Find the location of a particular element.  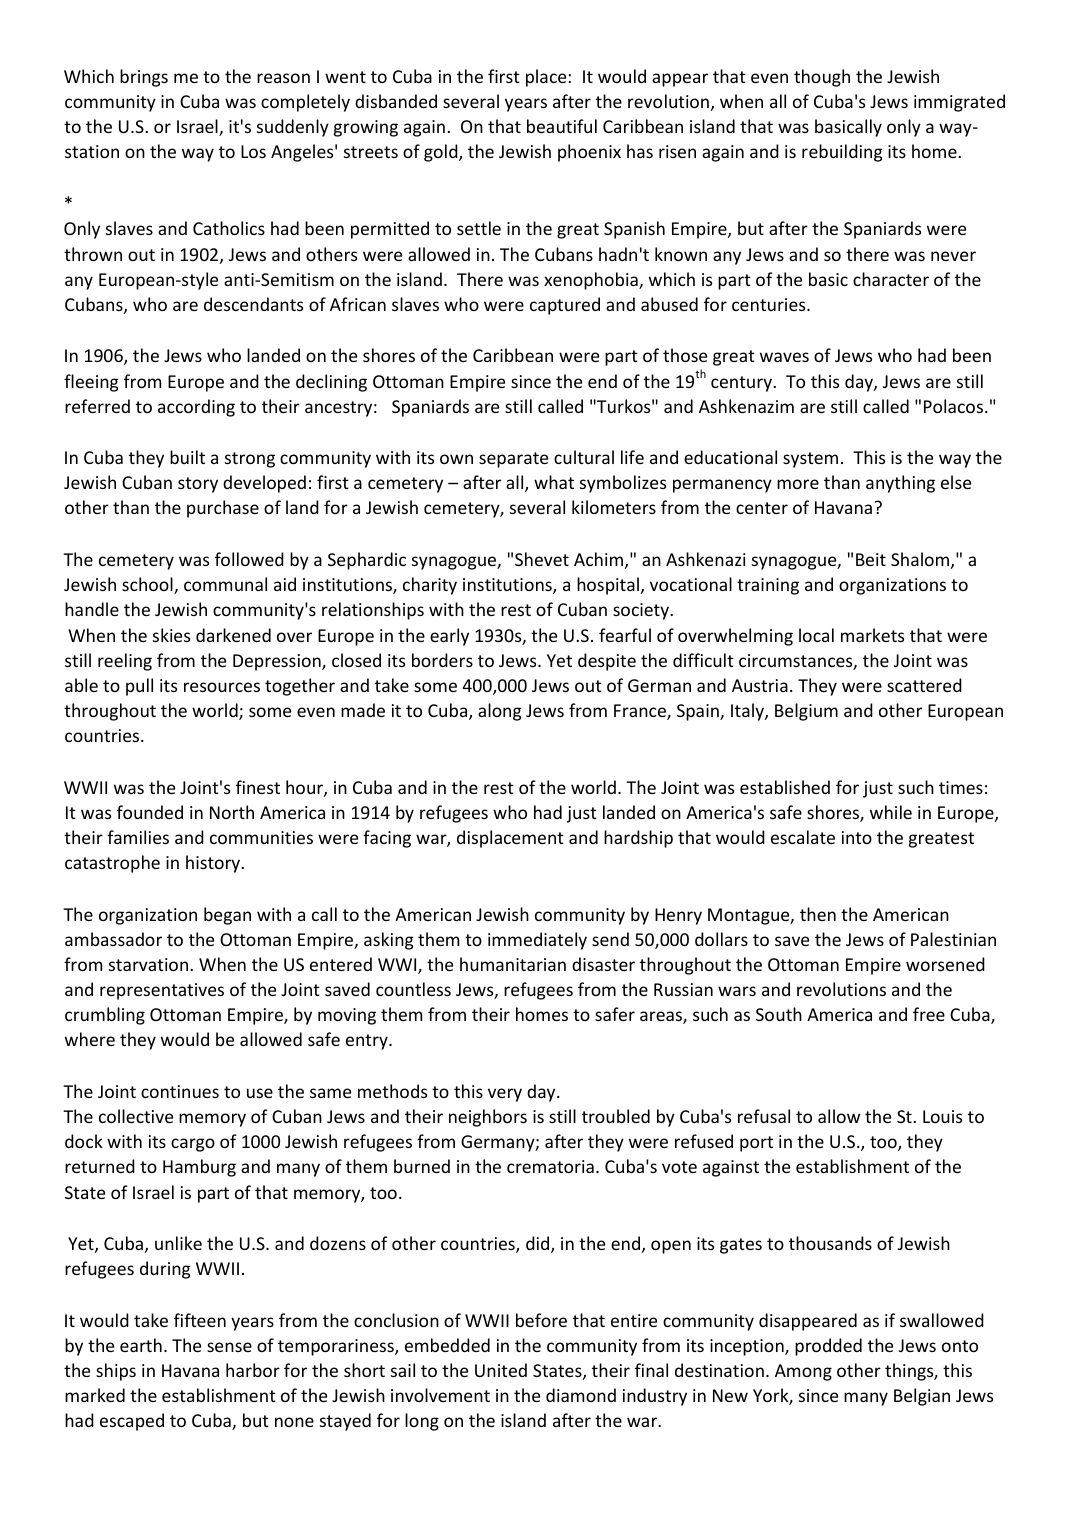

France is located at coordinates (641, 712).
